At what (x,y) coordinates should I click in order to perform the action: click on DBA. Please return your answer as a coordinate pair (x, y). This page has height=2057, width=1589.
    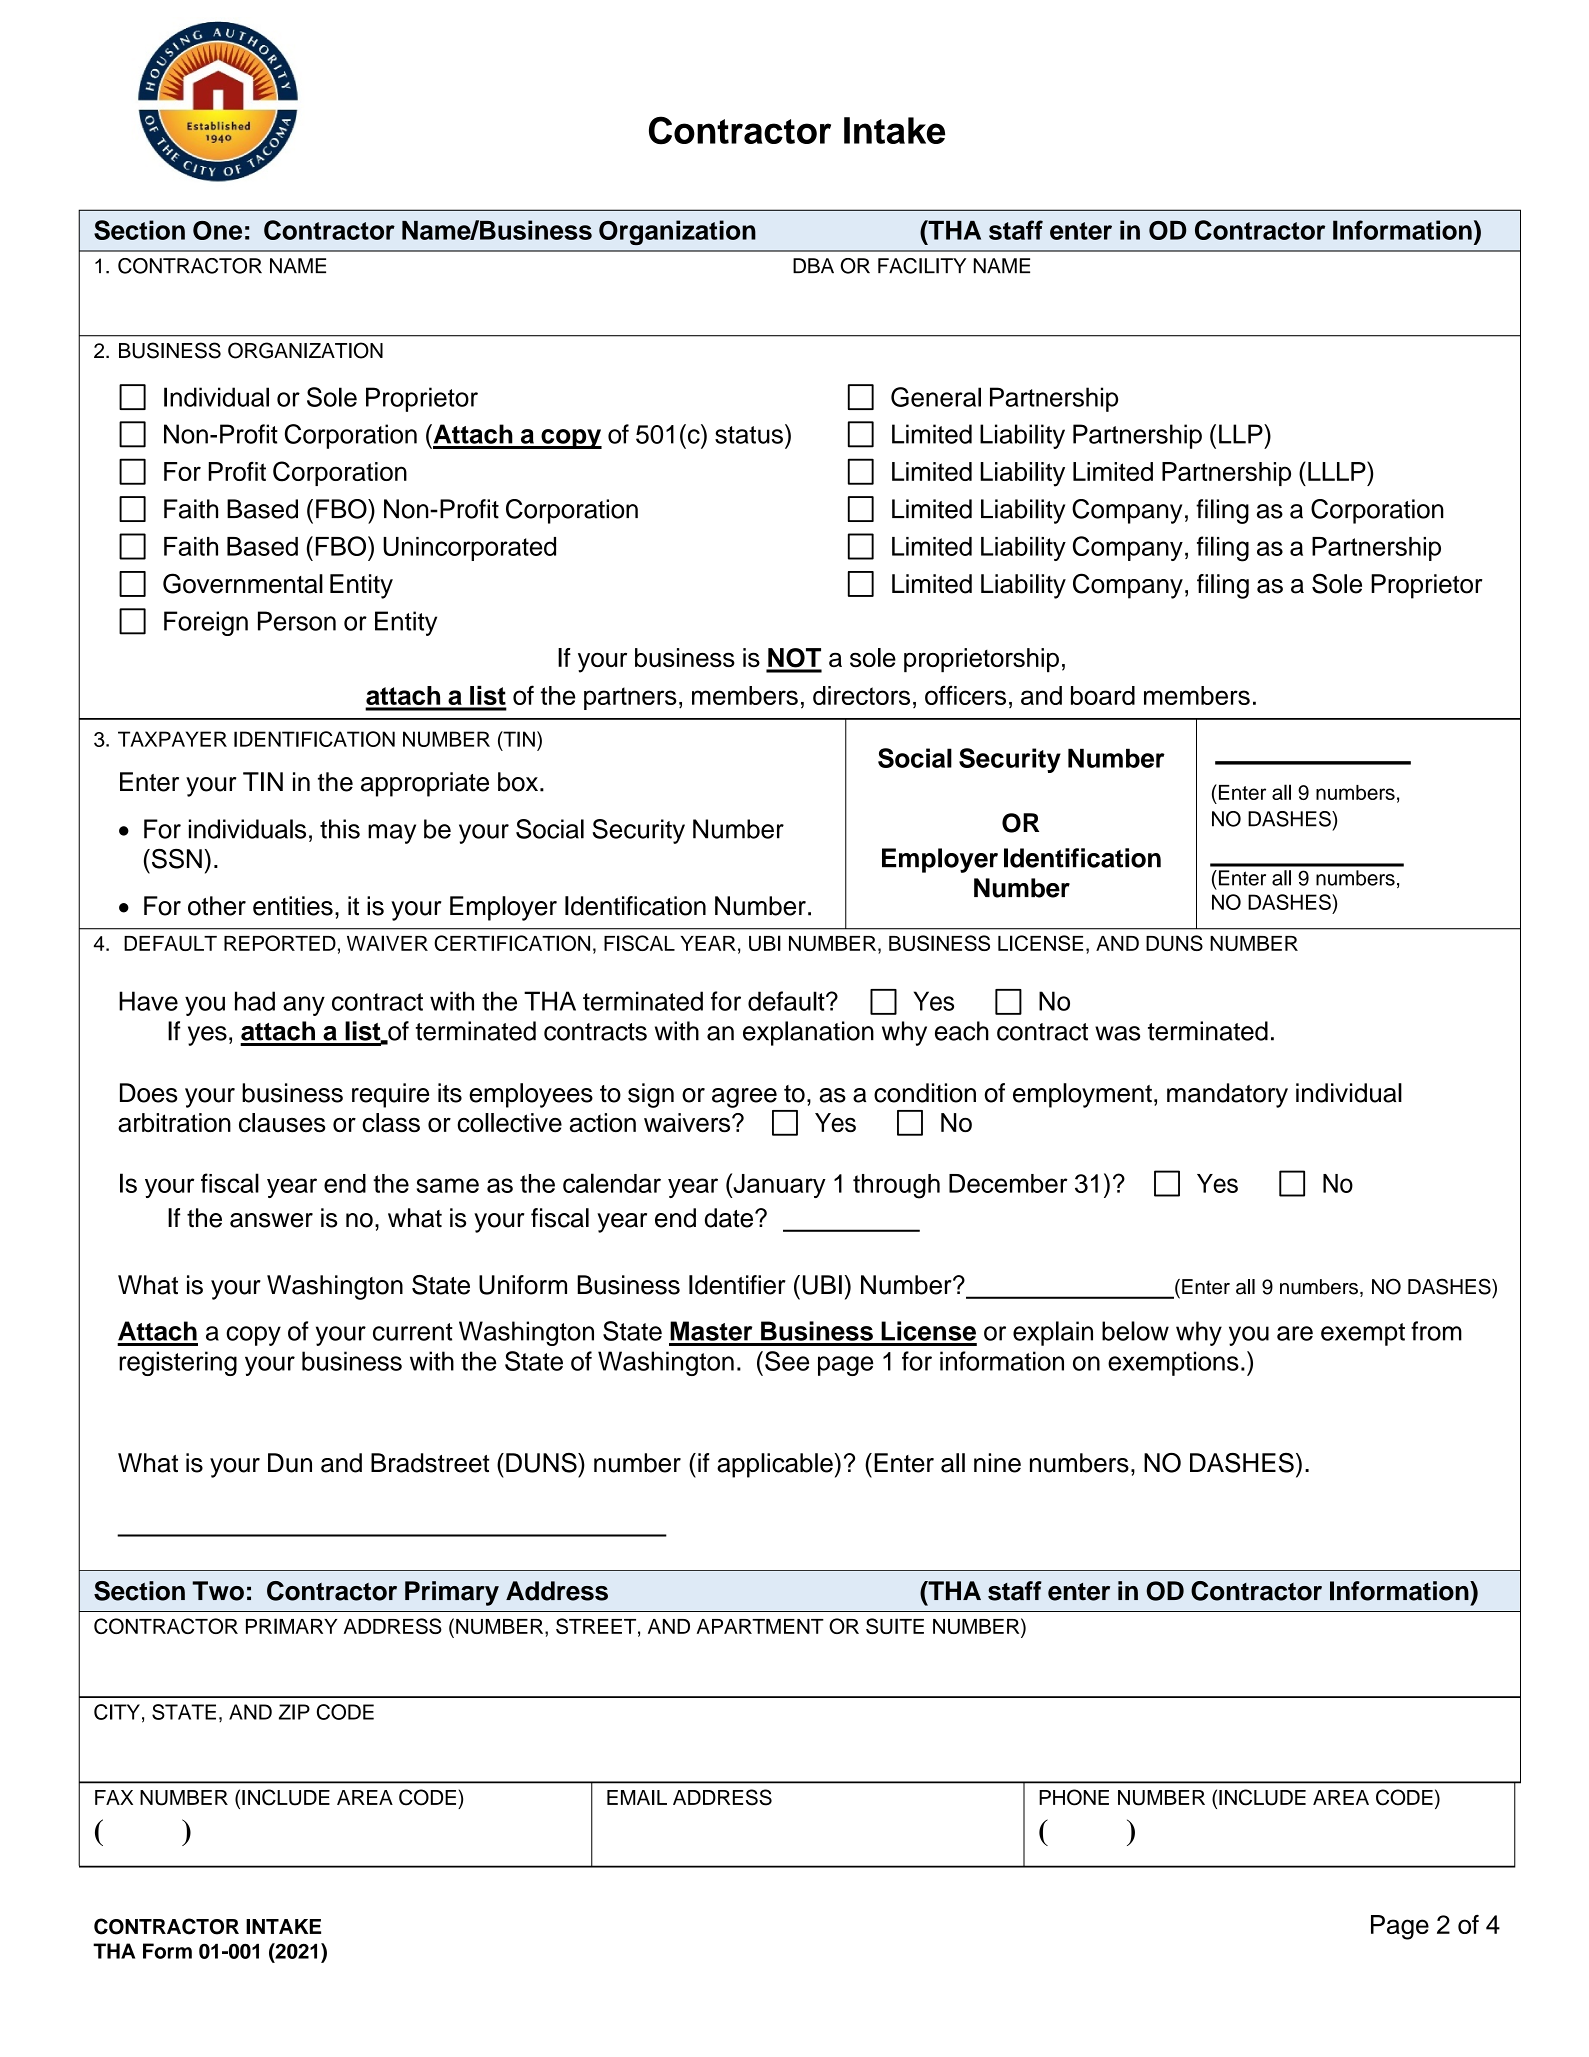
    Looking at the image, I should click on (813, 265).
